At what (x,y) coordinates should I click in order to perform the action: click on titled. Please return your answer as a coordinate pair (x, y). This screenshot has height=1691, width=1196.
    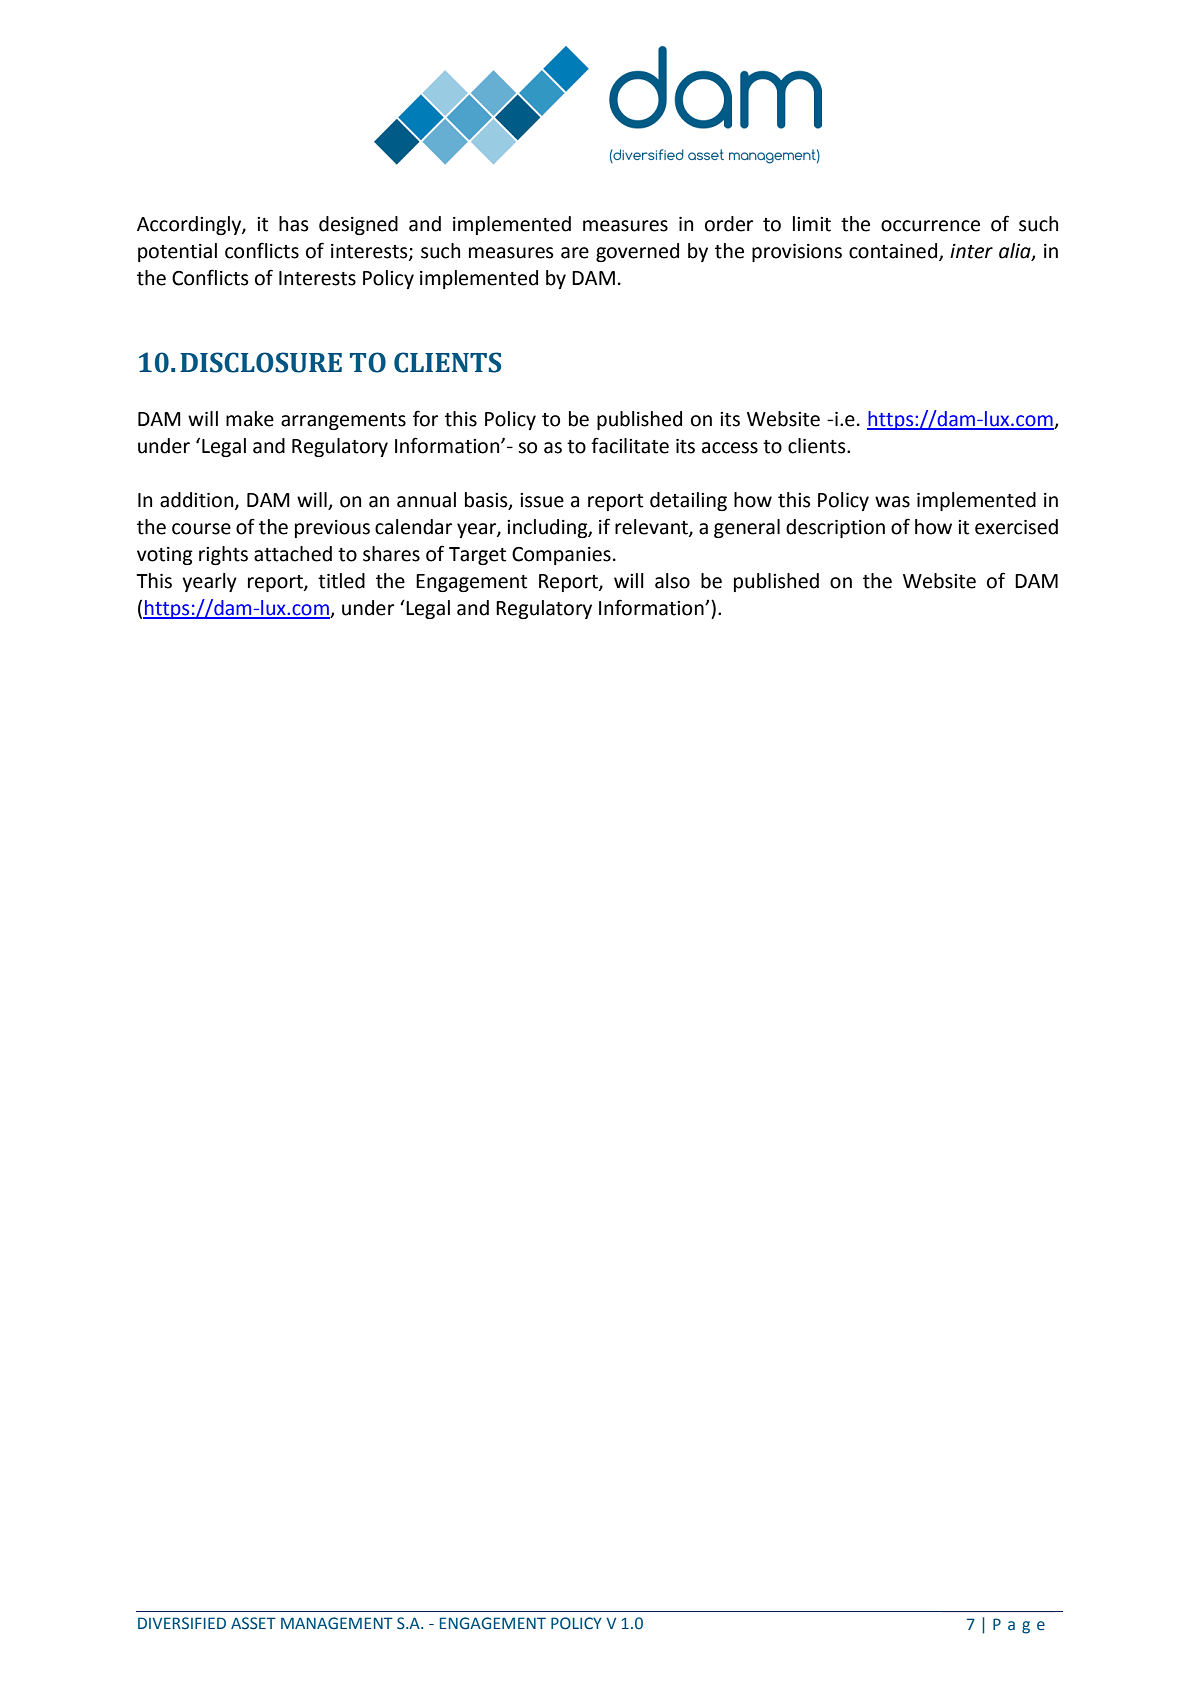
    Looking at the image, I should click on (341, 581).
